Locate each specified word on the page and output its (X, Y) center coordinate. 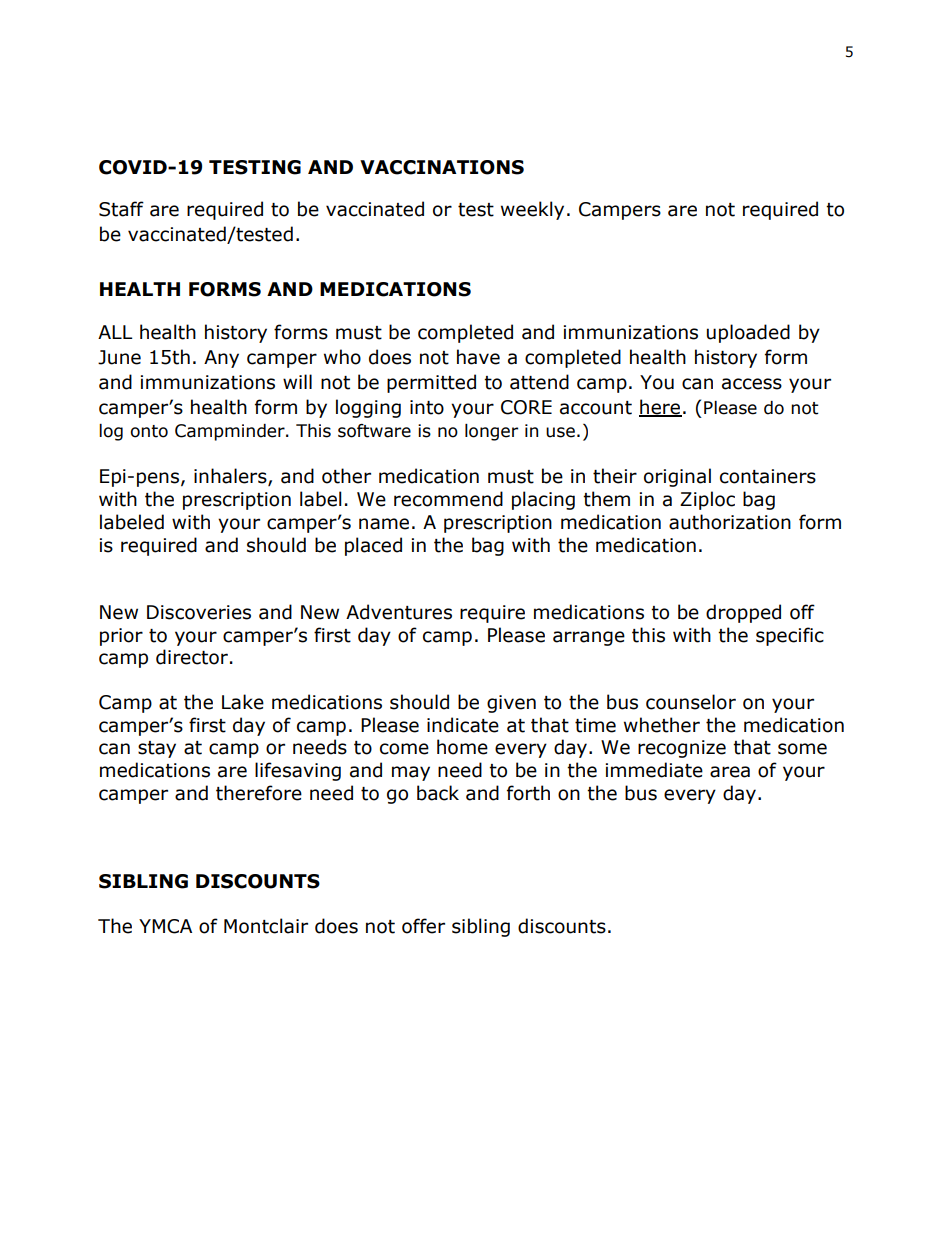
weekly (532, 210)
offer (423, 926)
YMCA (165, 926)
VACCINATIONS (442, 167)
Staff (121, 209)
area (730, 772)
